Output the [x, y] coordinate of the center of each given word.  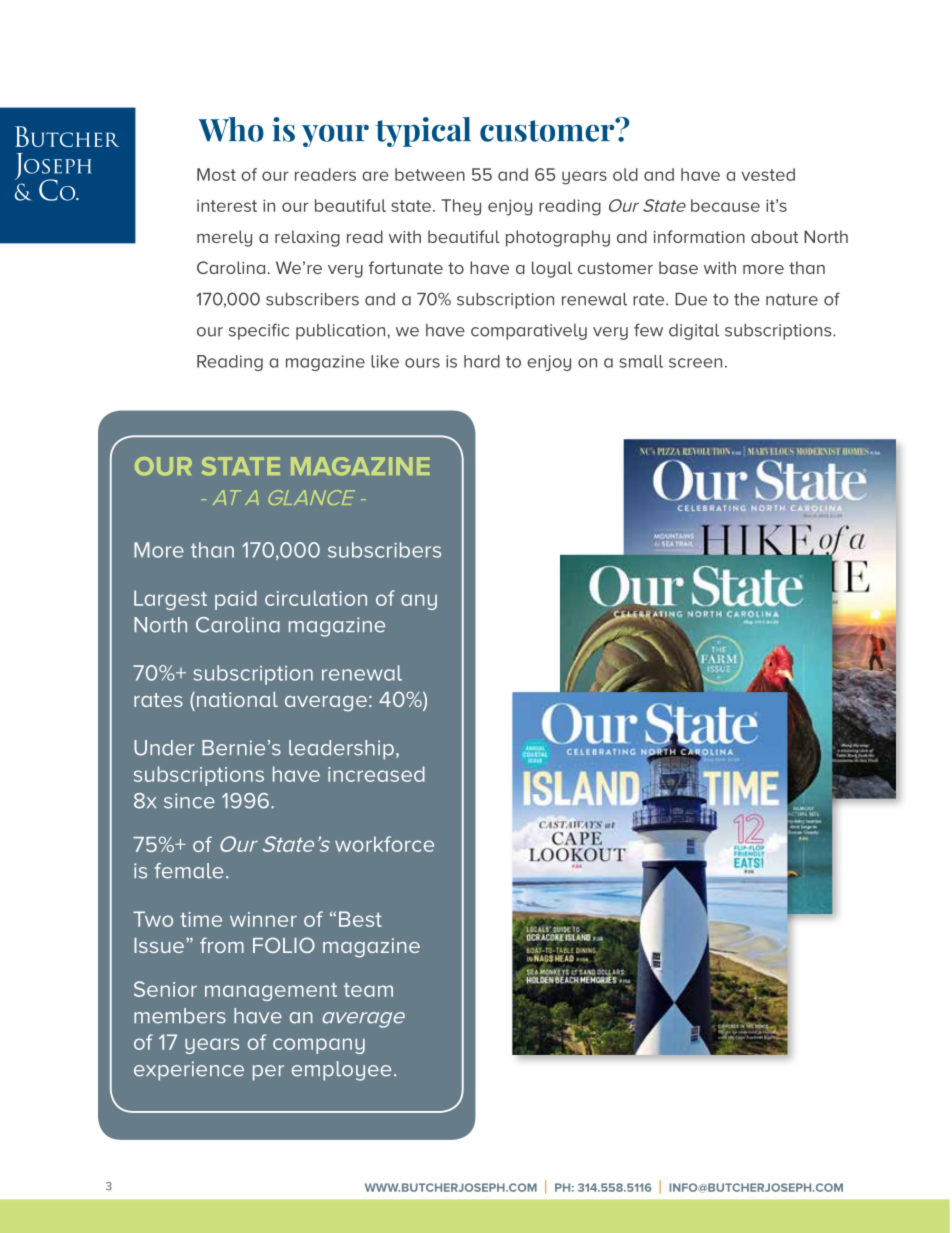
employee [341, 1071]
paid [236, 600]
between [430, 174]
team [368, 990]
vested [768, 174]
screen [695, 363]
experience [189, 1071]
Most [216, 174]
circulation [316, 598]
